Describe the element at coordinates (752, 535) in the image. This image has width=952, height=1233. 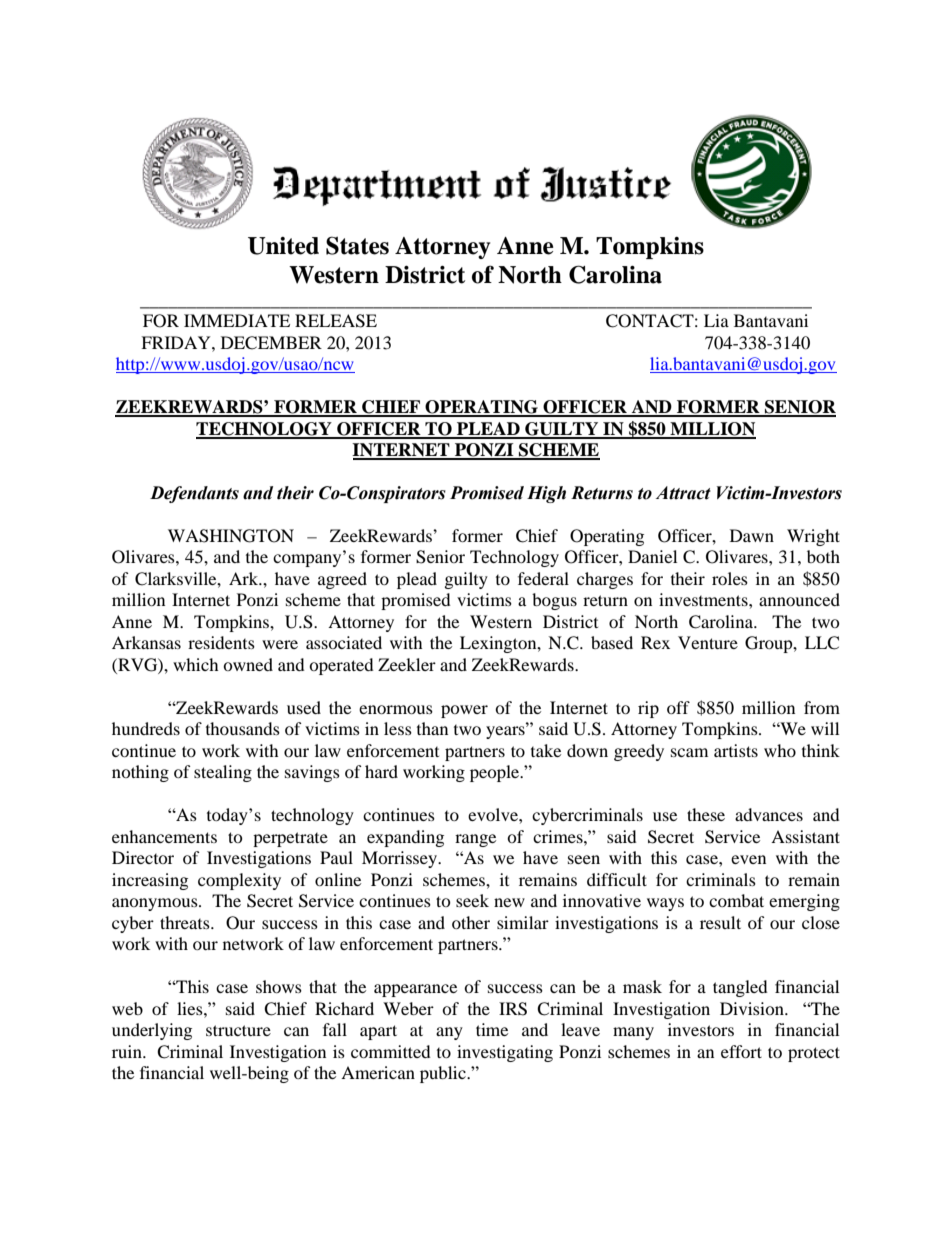
I see `Dawn` at that location.
